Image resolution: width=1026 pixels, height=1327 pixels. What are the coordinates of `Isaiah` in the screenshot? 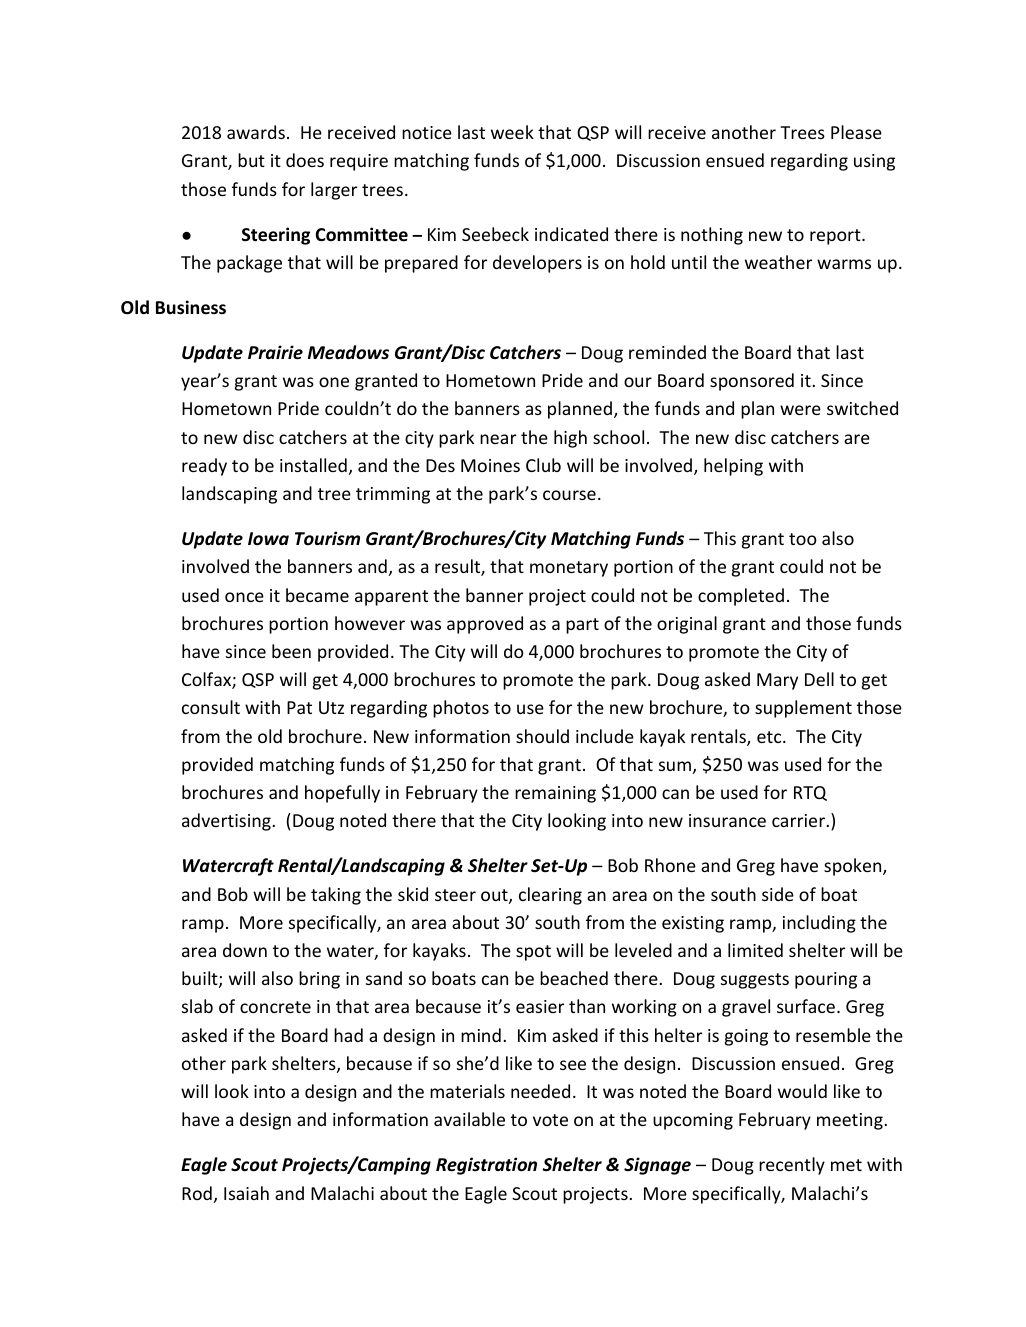 It's located at (246, 1193).
